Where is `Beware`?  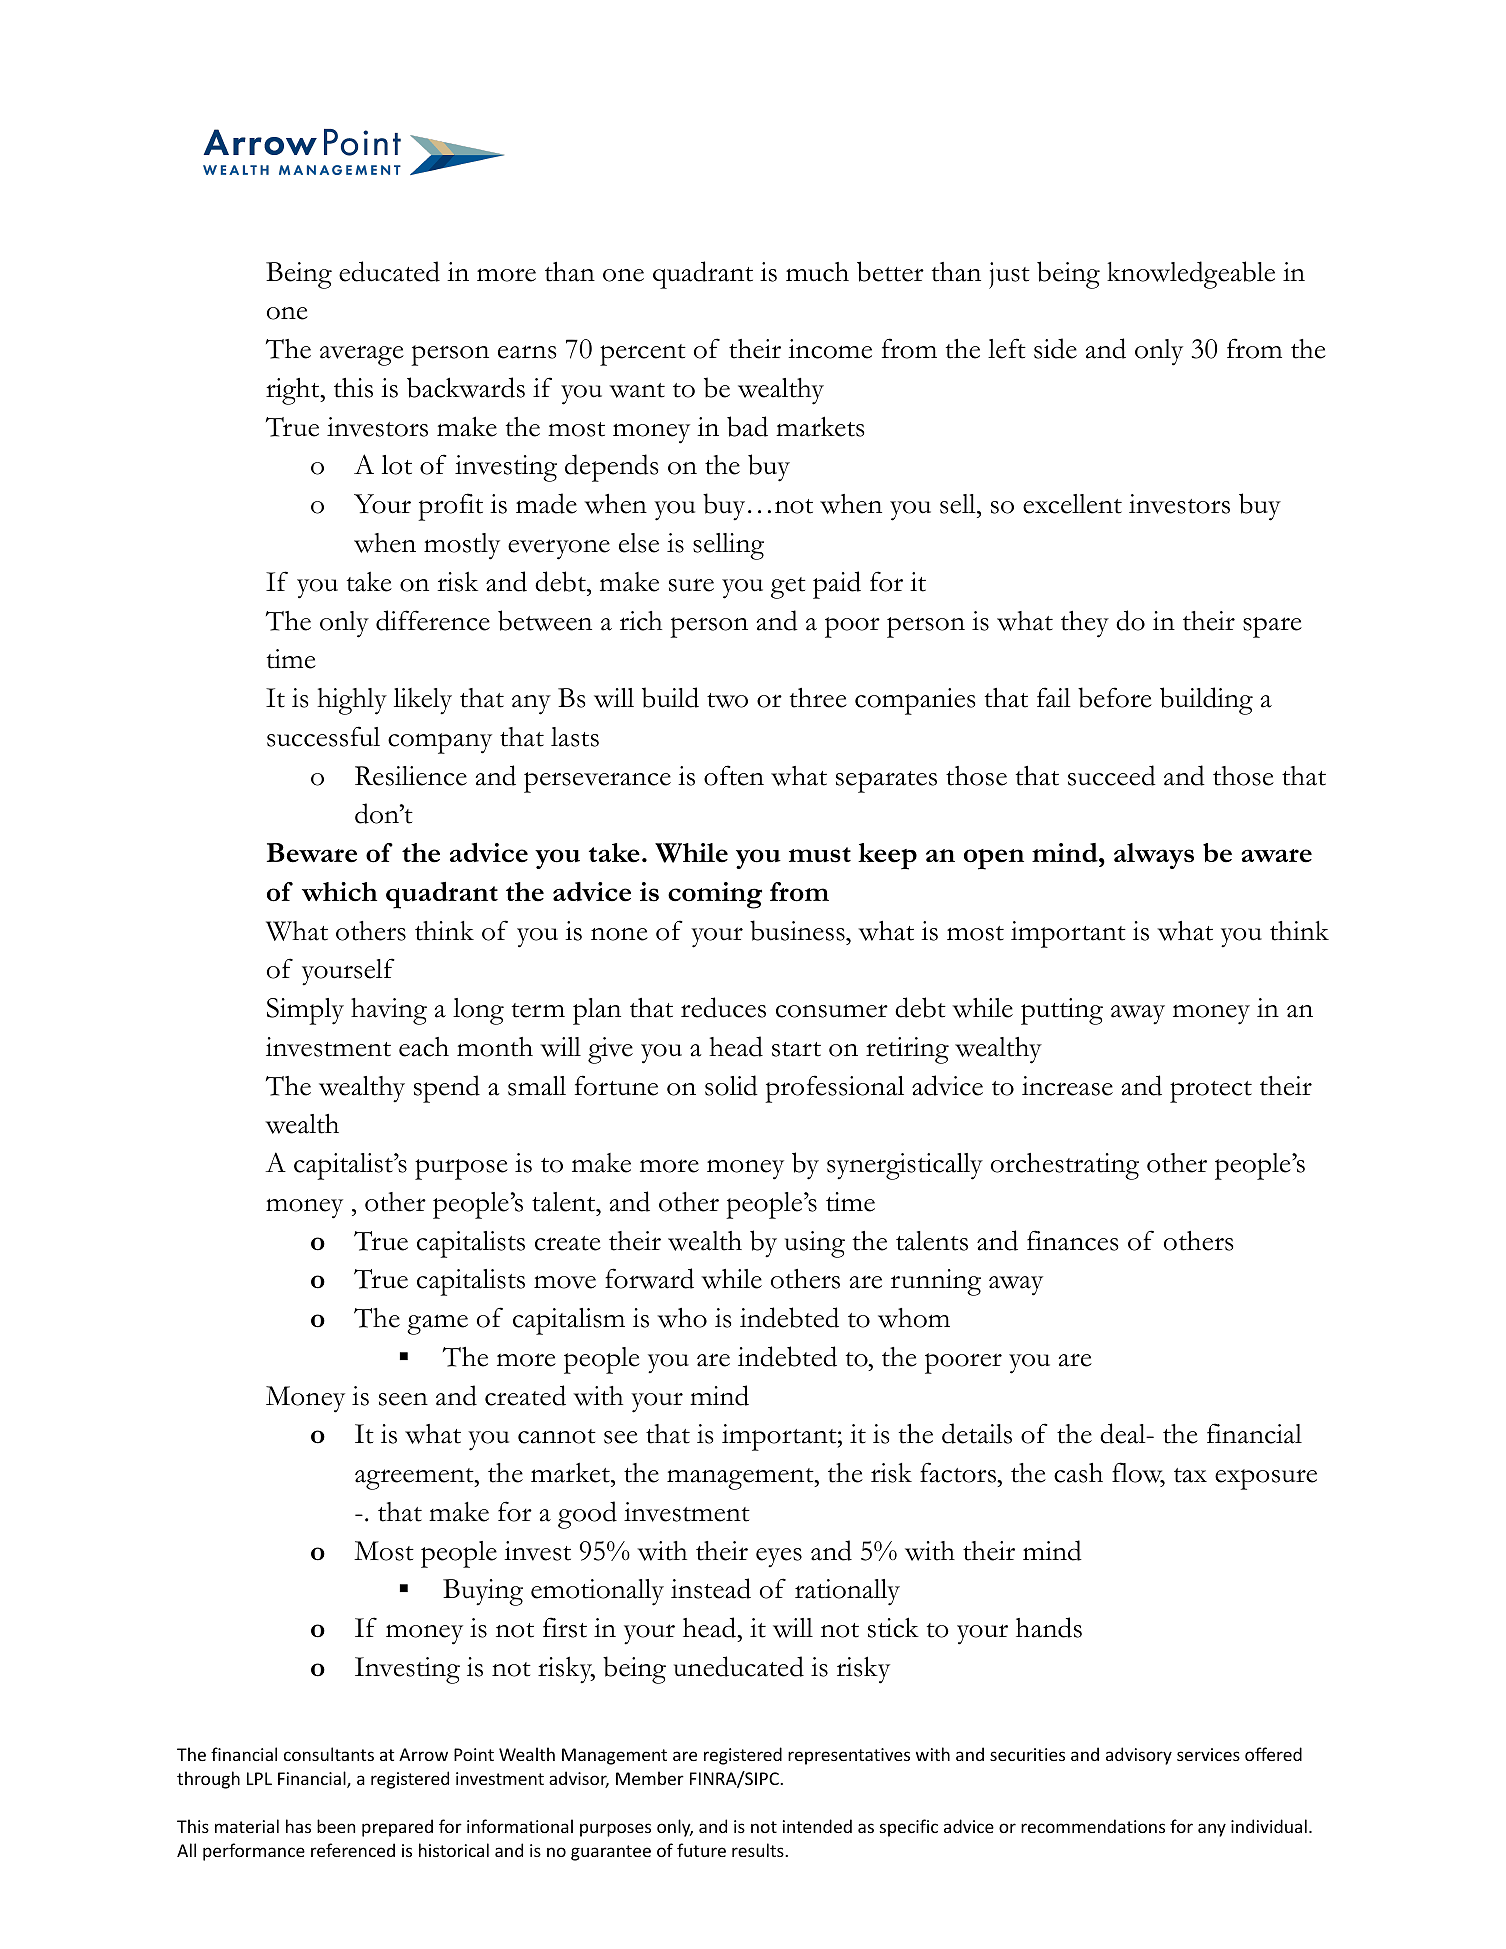
Beware is located at coordinates (312, 853).
